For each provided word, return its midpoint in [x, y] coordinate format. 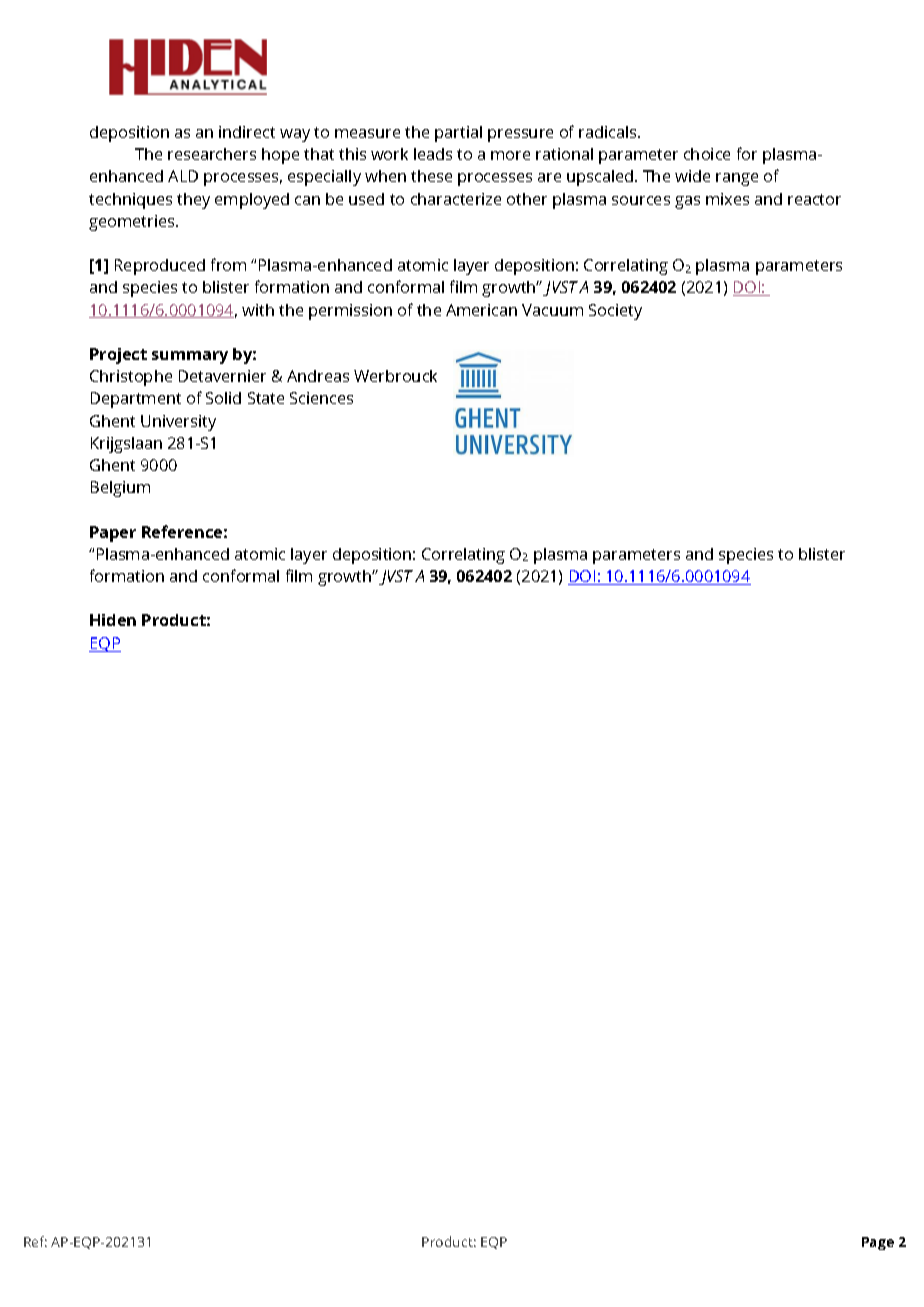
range [737, 179]
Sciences [321, 398]
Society [615, 312]
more [510, 155]
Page [878, 1243]
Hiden [113, 620]
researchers [212, 154]
